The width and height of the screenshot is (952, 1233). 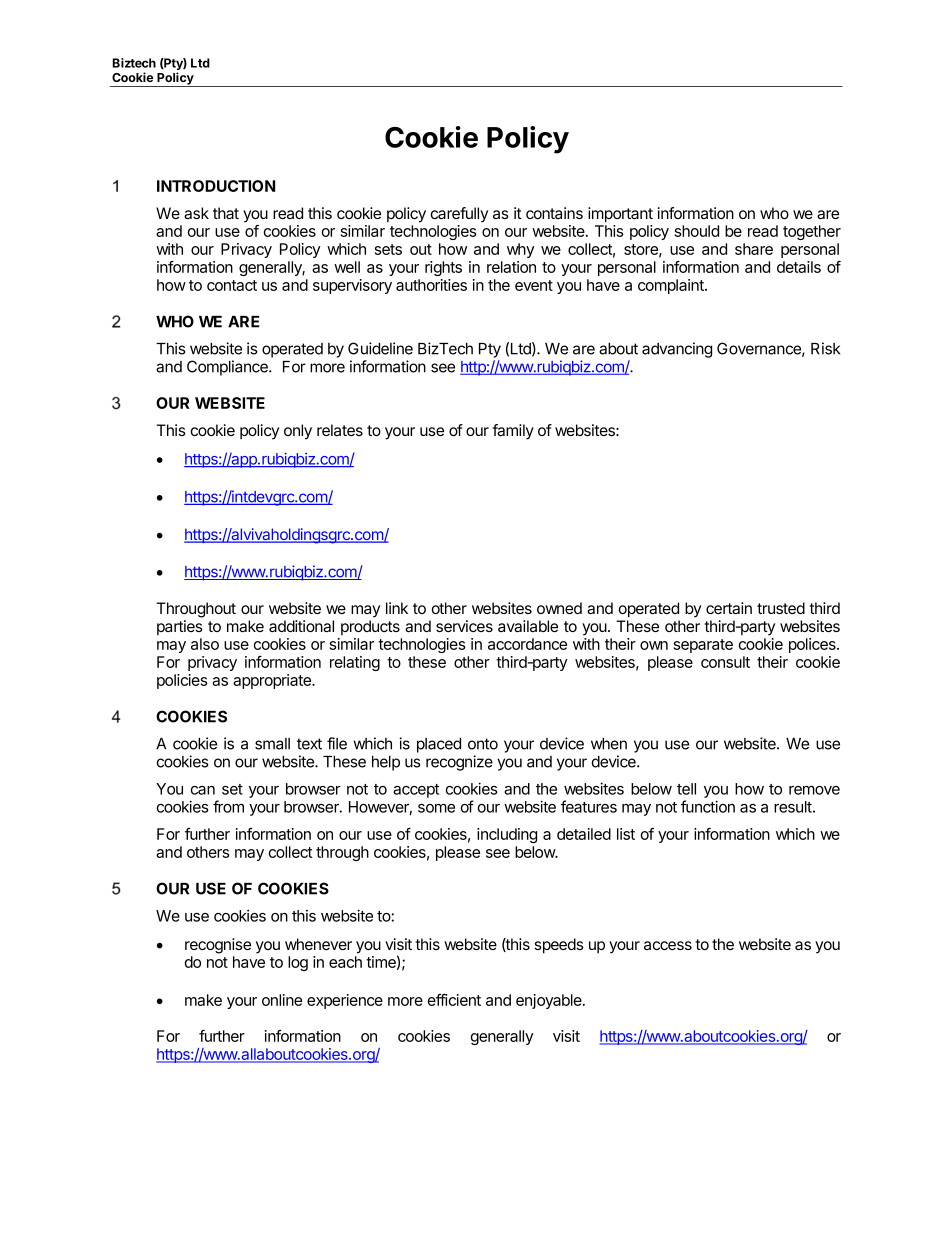 What do you see at coordinates (483, 744) in the screenshot?
I see `onto` at bounding box center [483, 744].
